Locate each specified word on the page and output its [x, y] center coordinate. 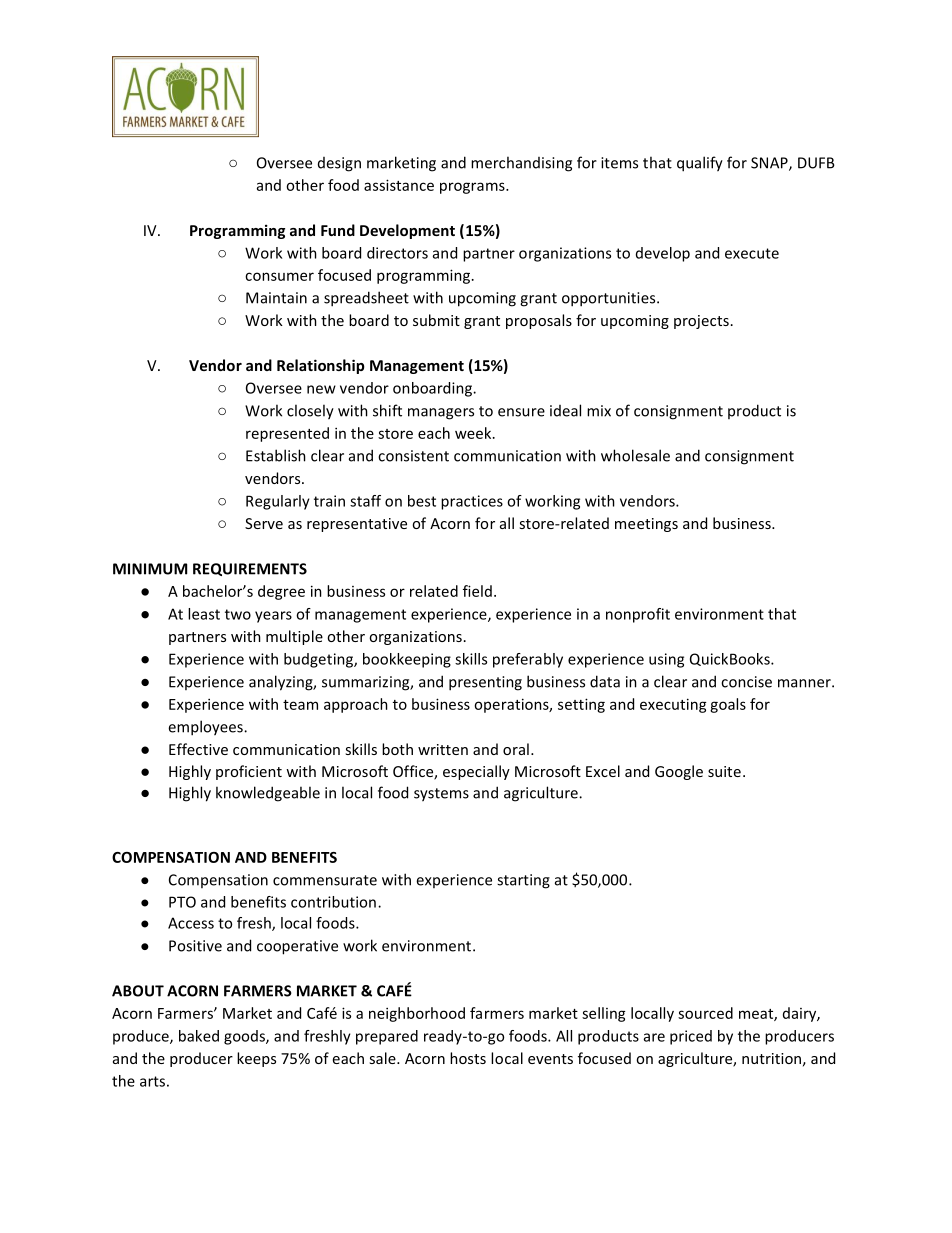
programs [473, 188]
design [339, 164]
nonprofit [638, 615]
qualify [700, 164]
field [477, 591]
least [204, 614]
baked [199, 1036]
